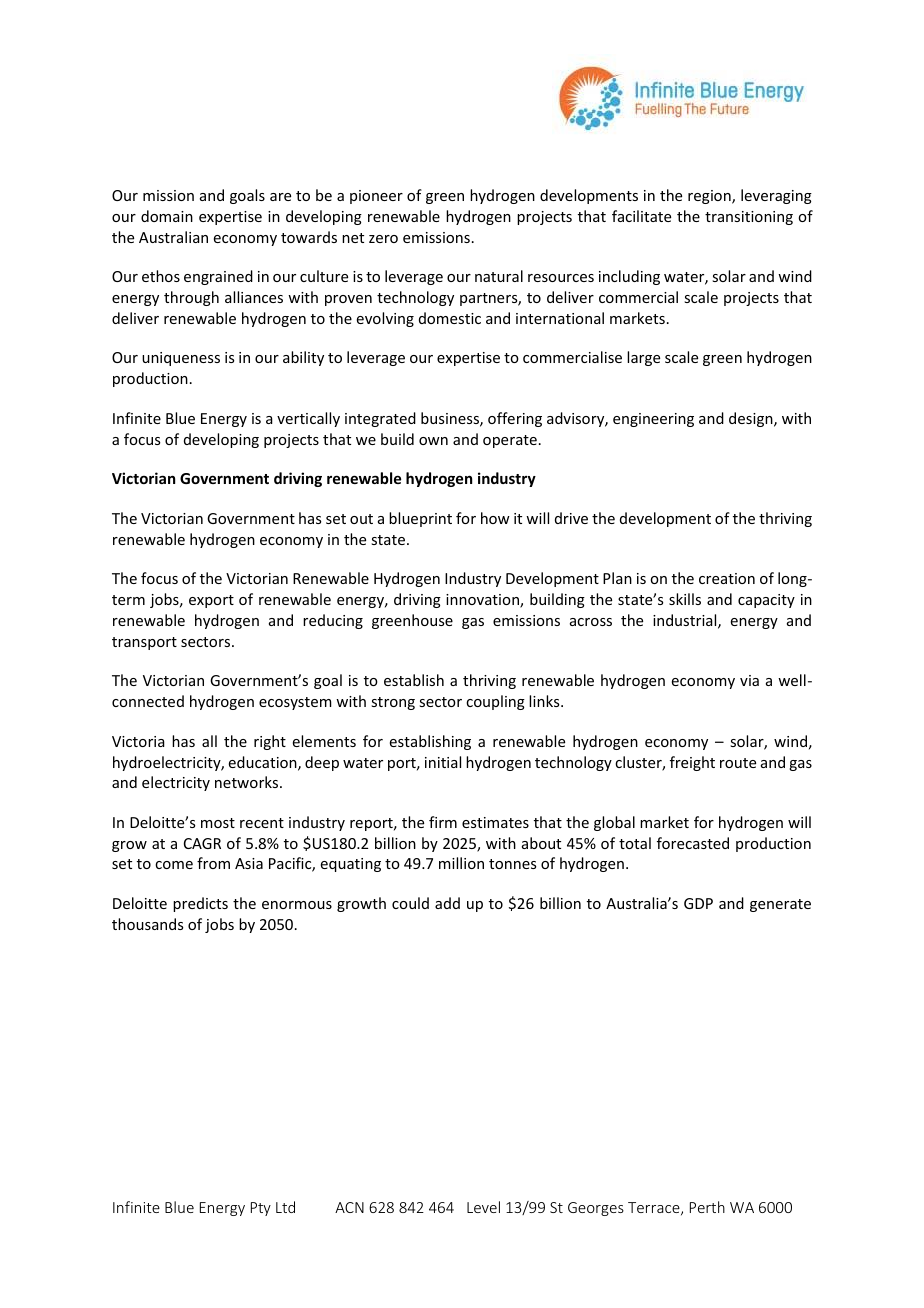  What do you see at coordinates (693, 843) in the page?
I see `forecasted` at bounding box center [693, 843].
